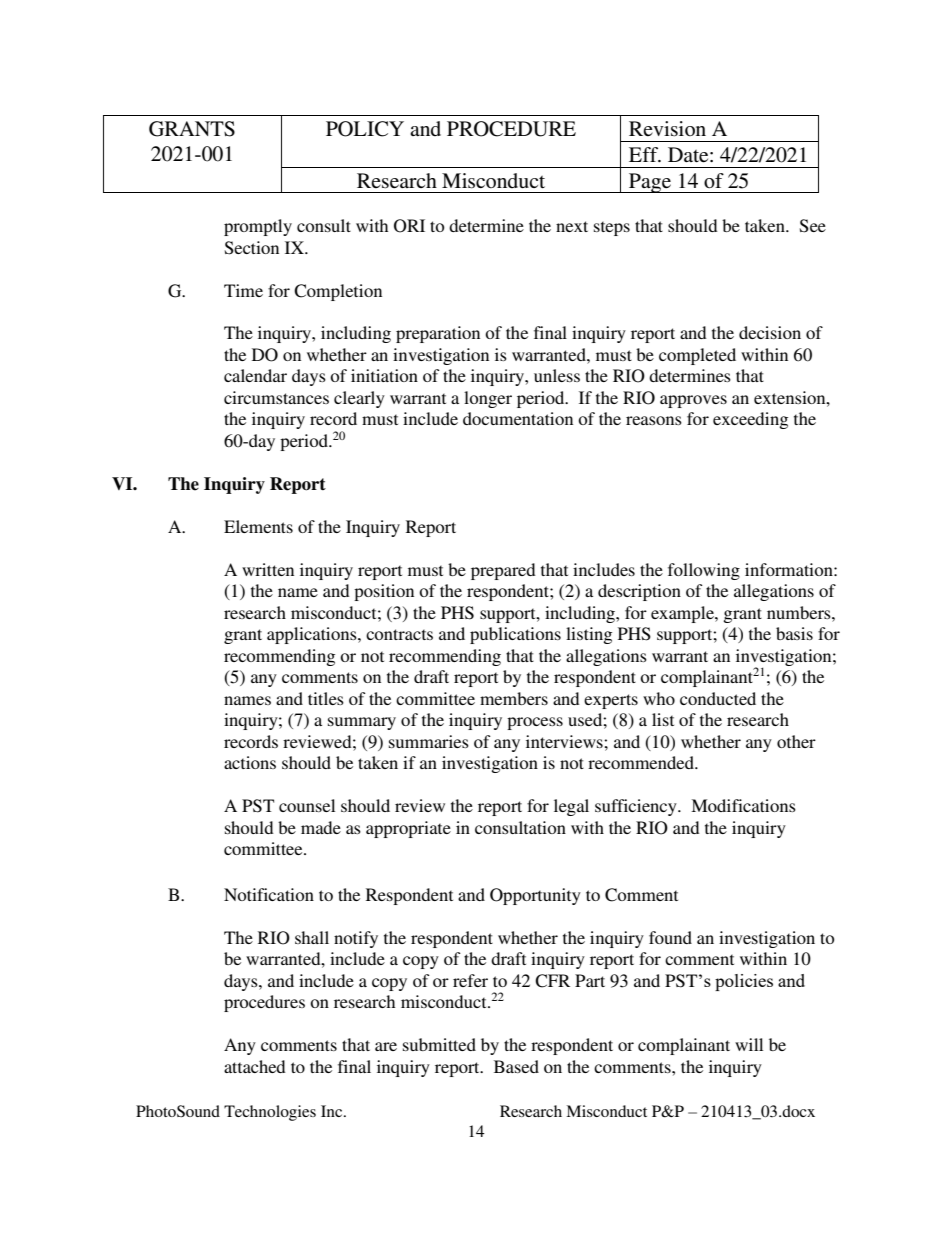  I want to click on publications, so click(515, 635).
